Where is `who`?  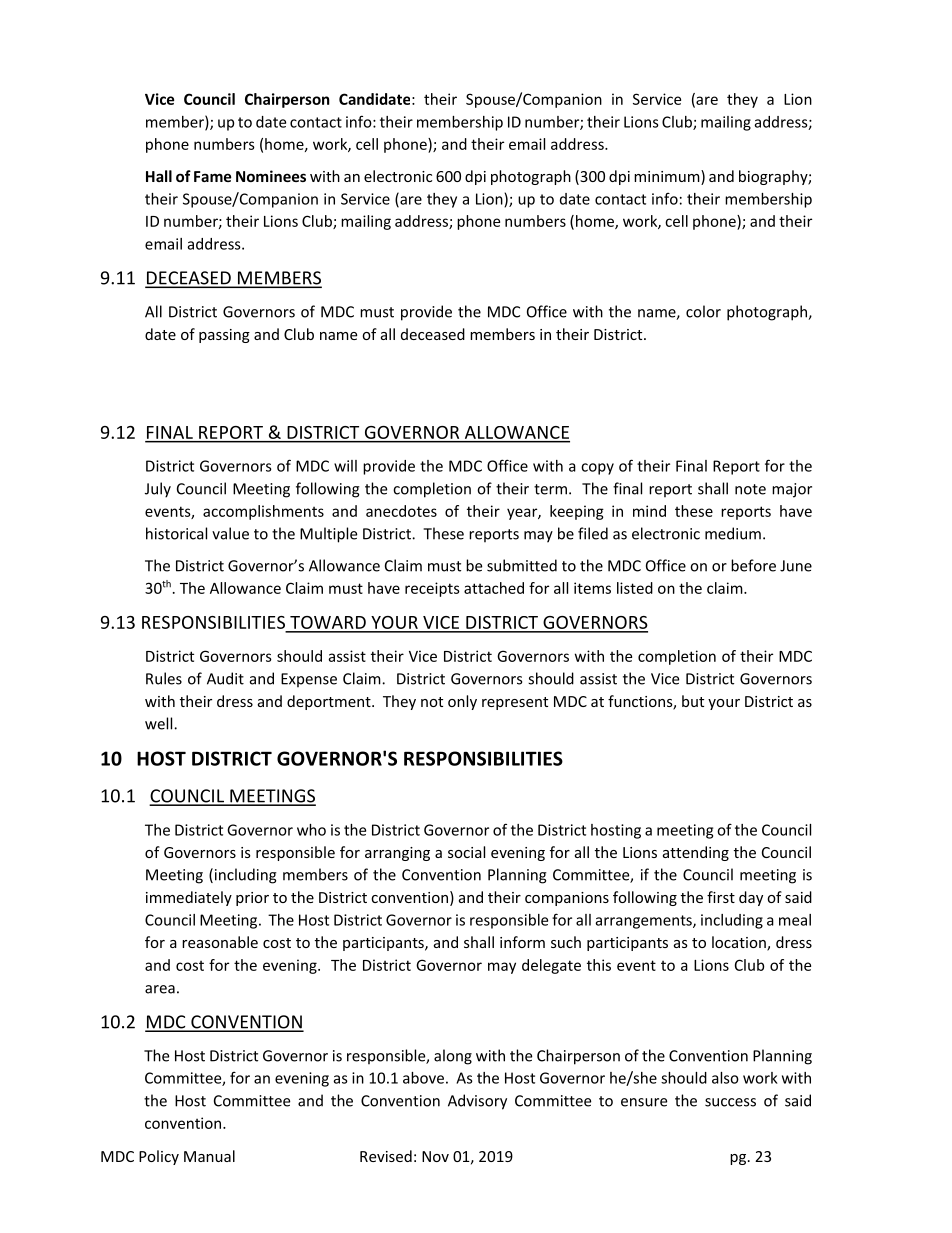 who is located at coordinates (311, 830).
